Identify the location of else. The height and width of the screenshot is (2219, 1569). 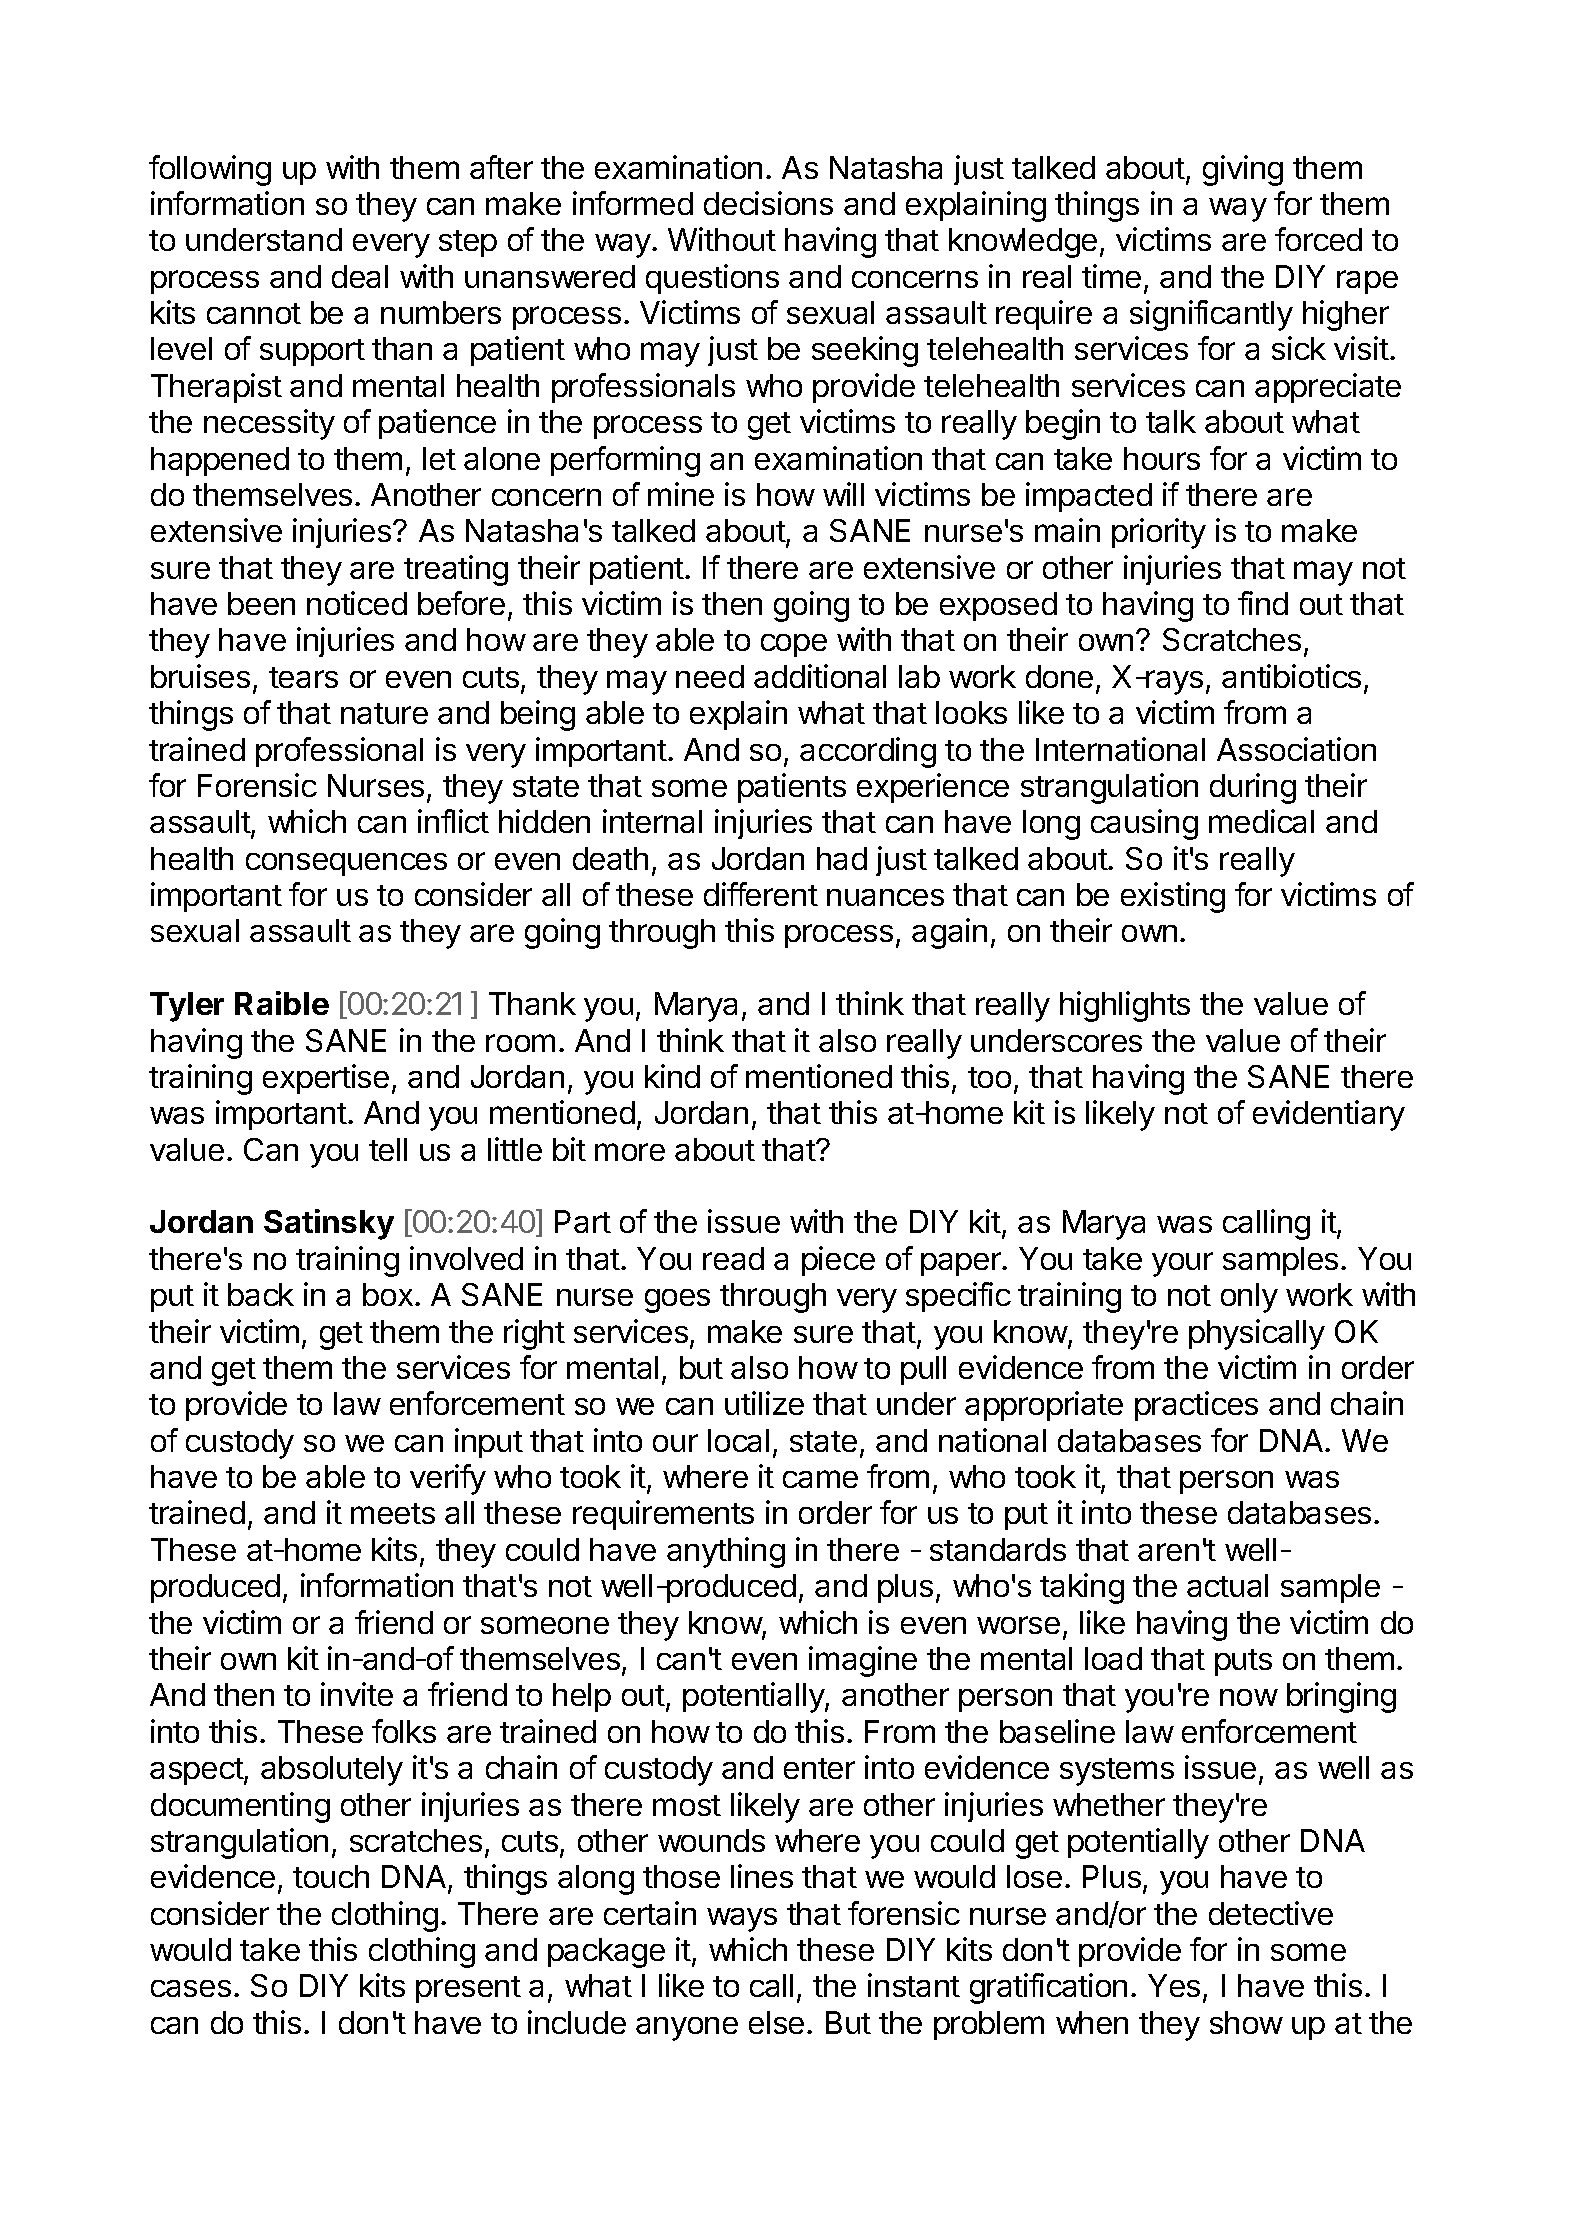
(776, 2022).
